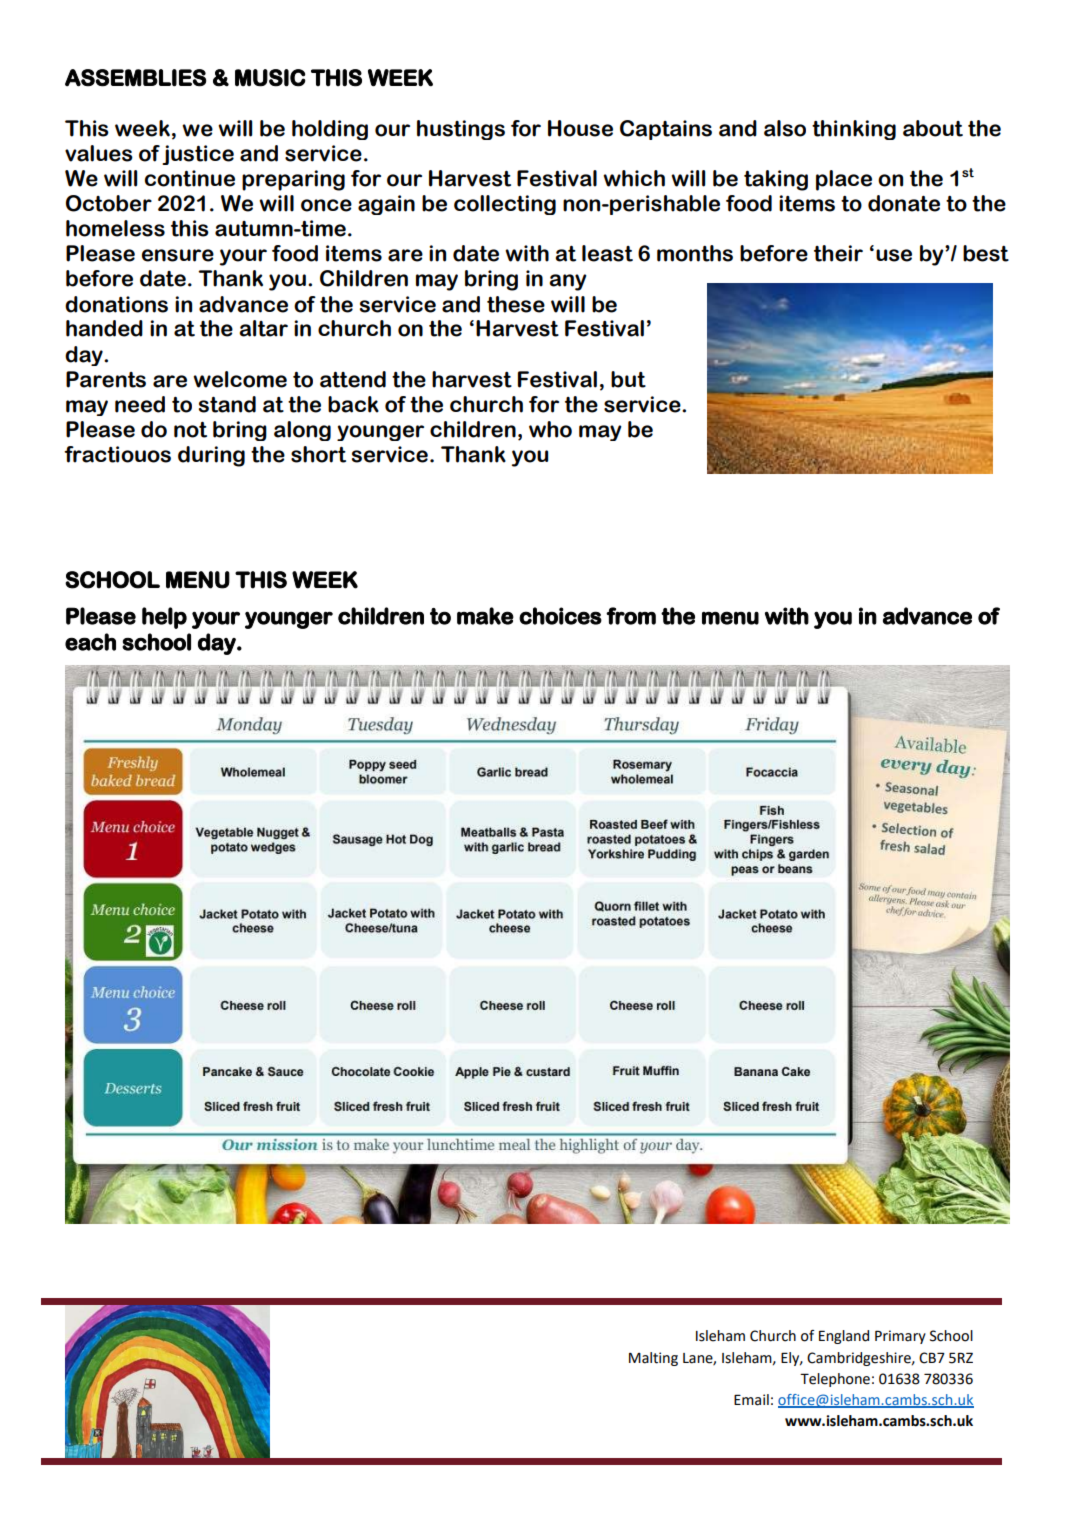 The height and width of the page is (1522, 1076). Describe the element at coordinates (560, 616) in the page. I see `choices` at that location.
